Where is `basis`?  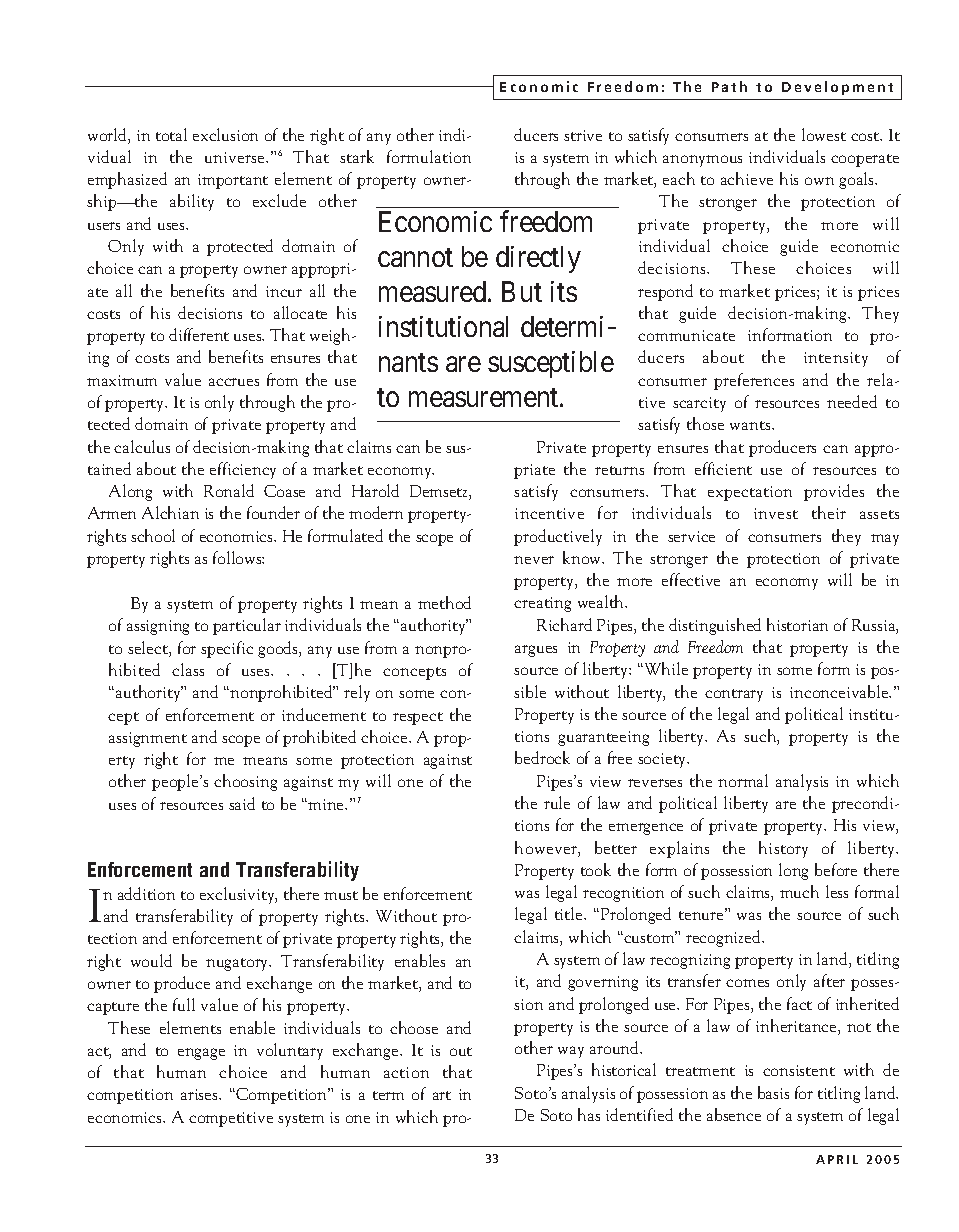 basis is located at coordinates (773, 1092).
